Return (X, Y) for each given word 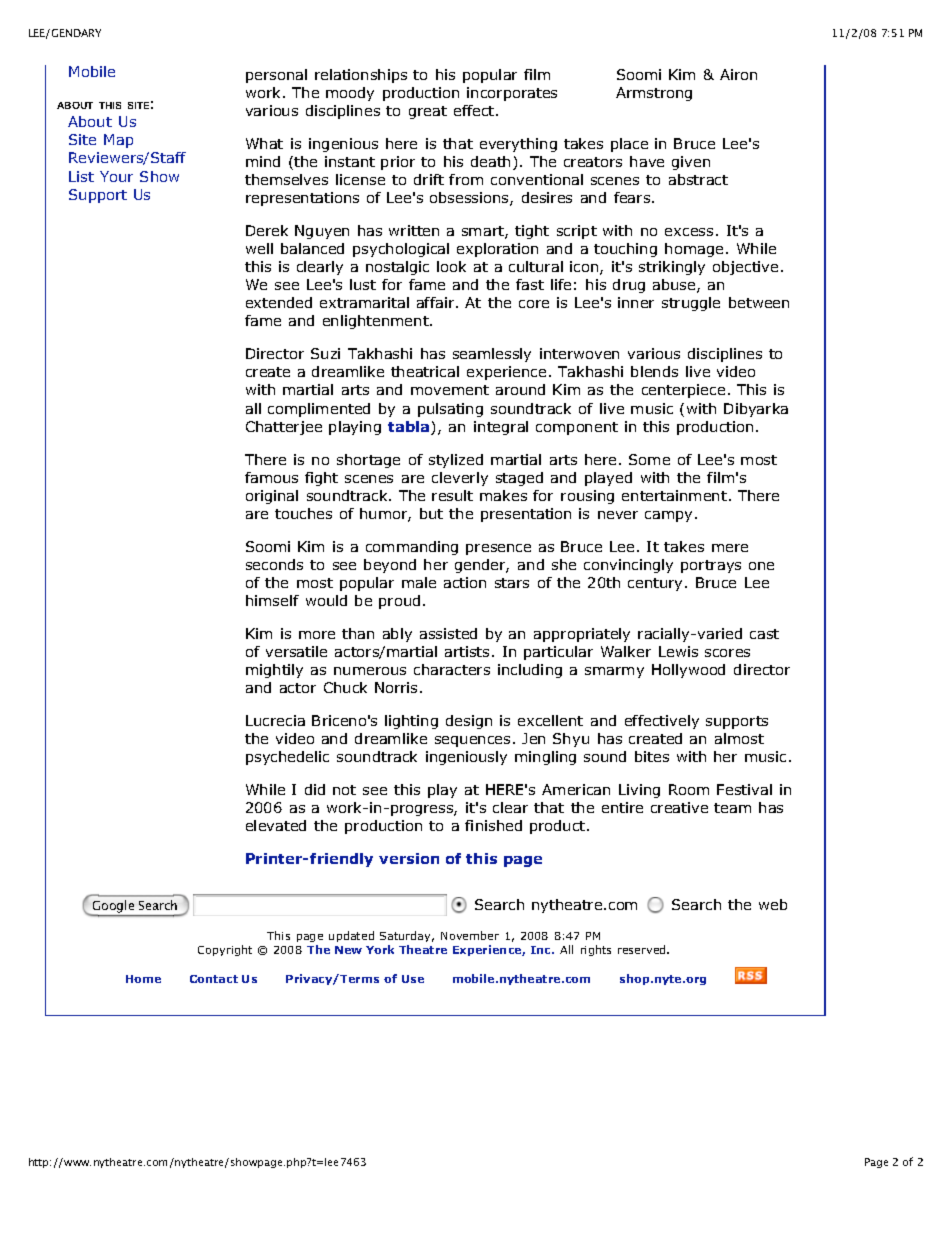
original (272, 497)
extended (279, 302)
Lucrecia (275, 720)
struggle (691, 304)
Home (143, 979)
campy (668, 516)
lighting (411, 722)
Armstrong (654, 94)
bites (652, 756)
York (380, 949)
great (428, 112)
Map (118, 141)
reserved (643, 949)
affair (437, 302)
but (431, 513)
